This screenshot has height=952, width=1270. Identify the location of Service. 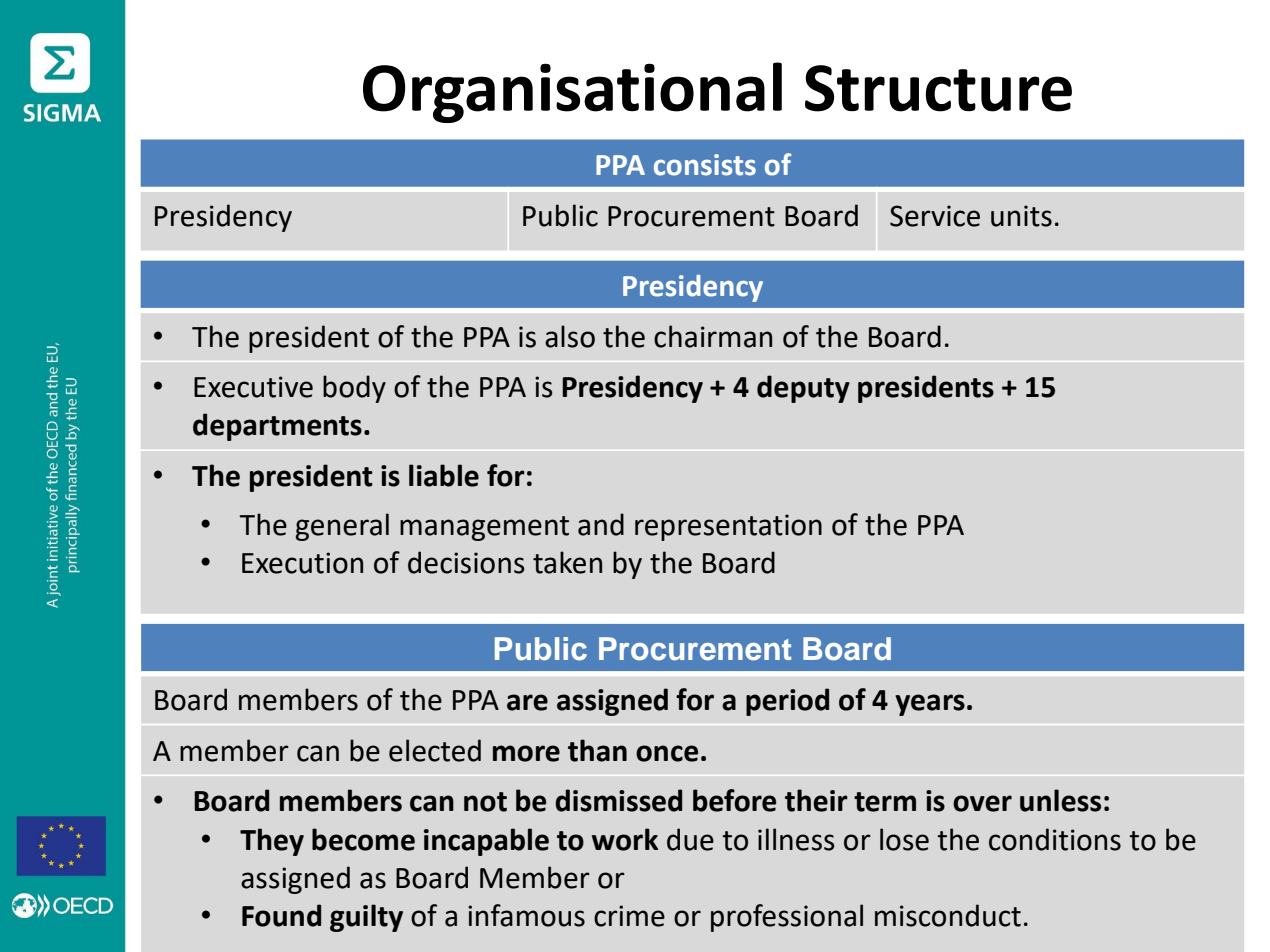
(935, 216).
